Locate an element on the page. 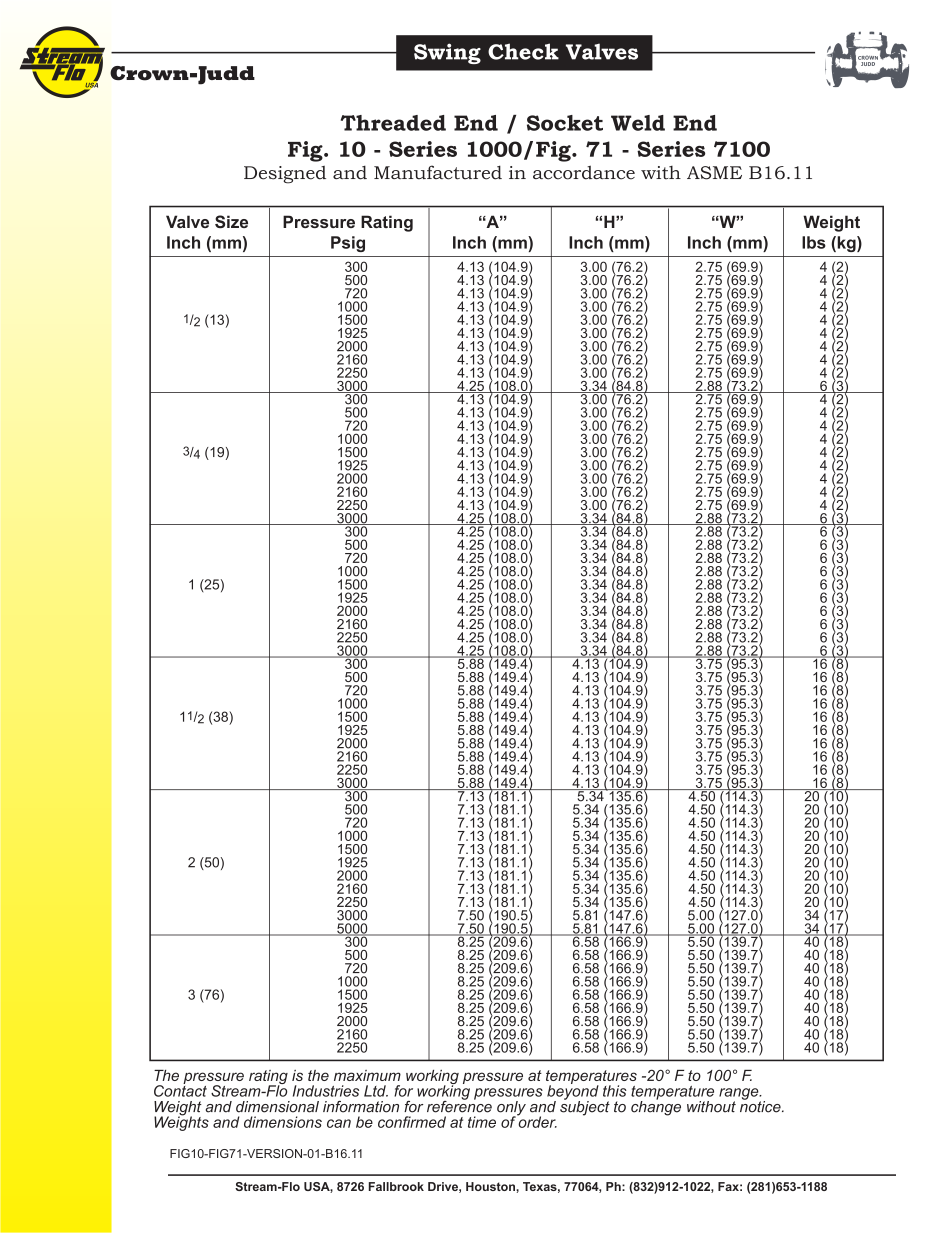 Image resolution: width=952 pixels, height=1233 pixels. maximum is located at coordinates (367, 1075).
